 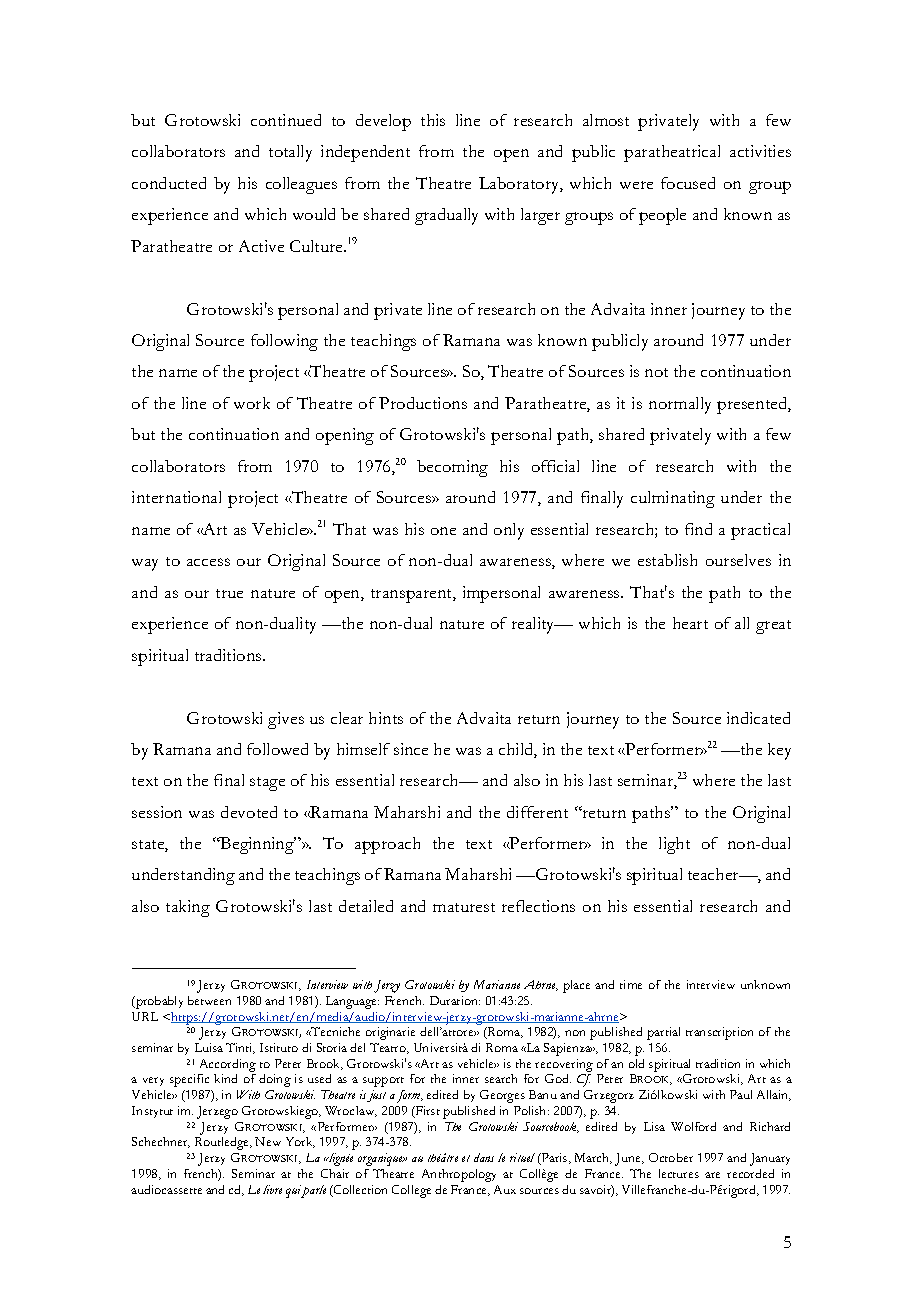 What do you see at coordinates (223, 1143) in the image?
I see `Routledge` at bounding box center [223, 1143].
